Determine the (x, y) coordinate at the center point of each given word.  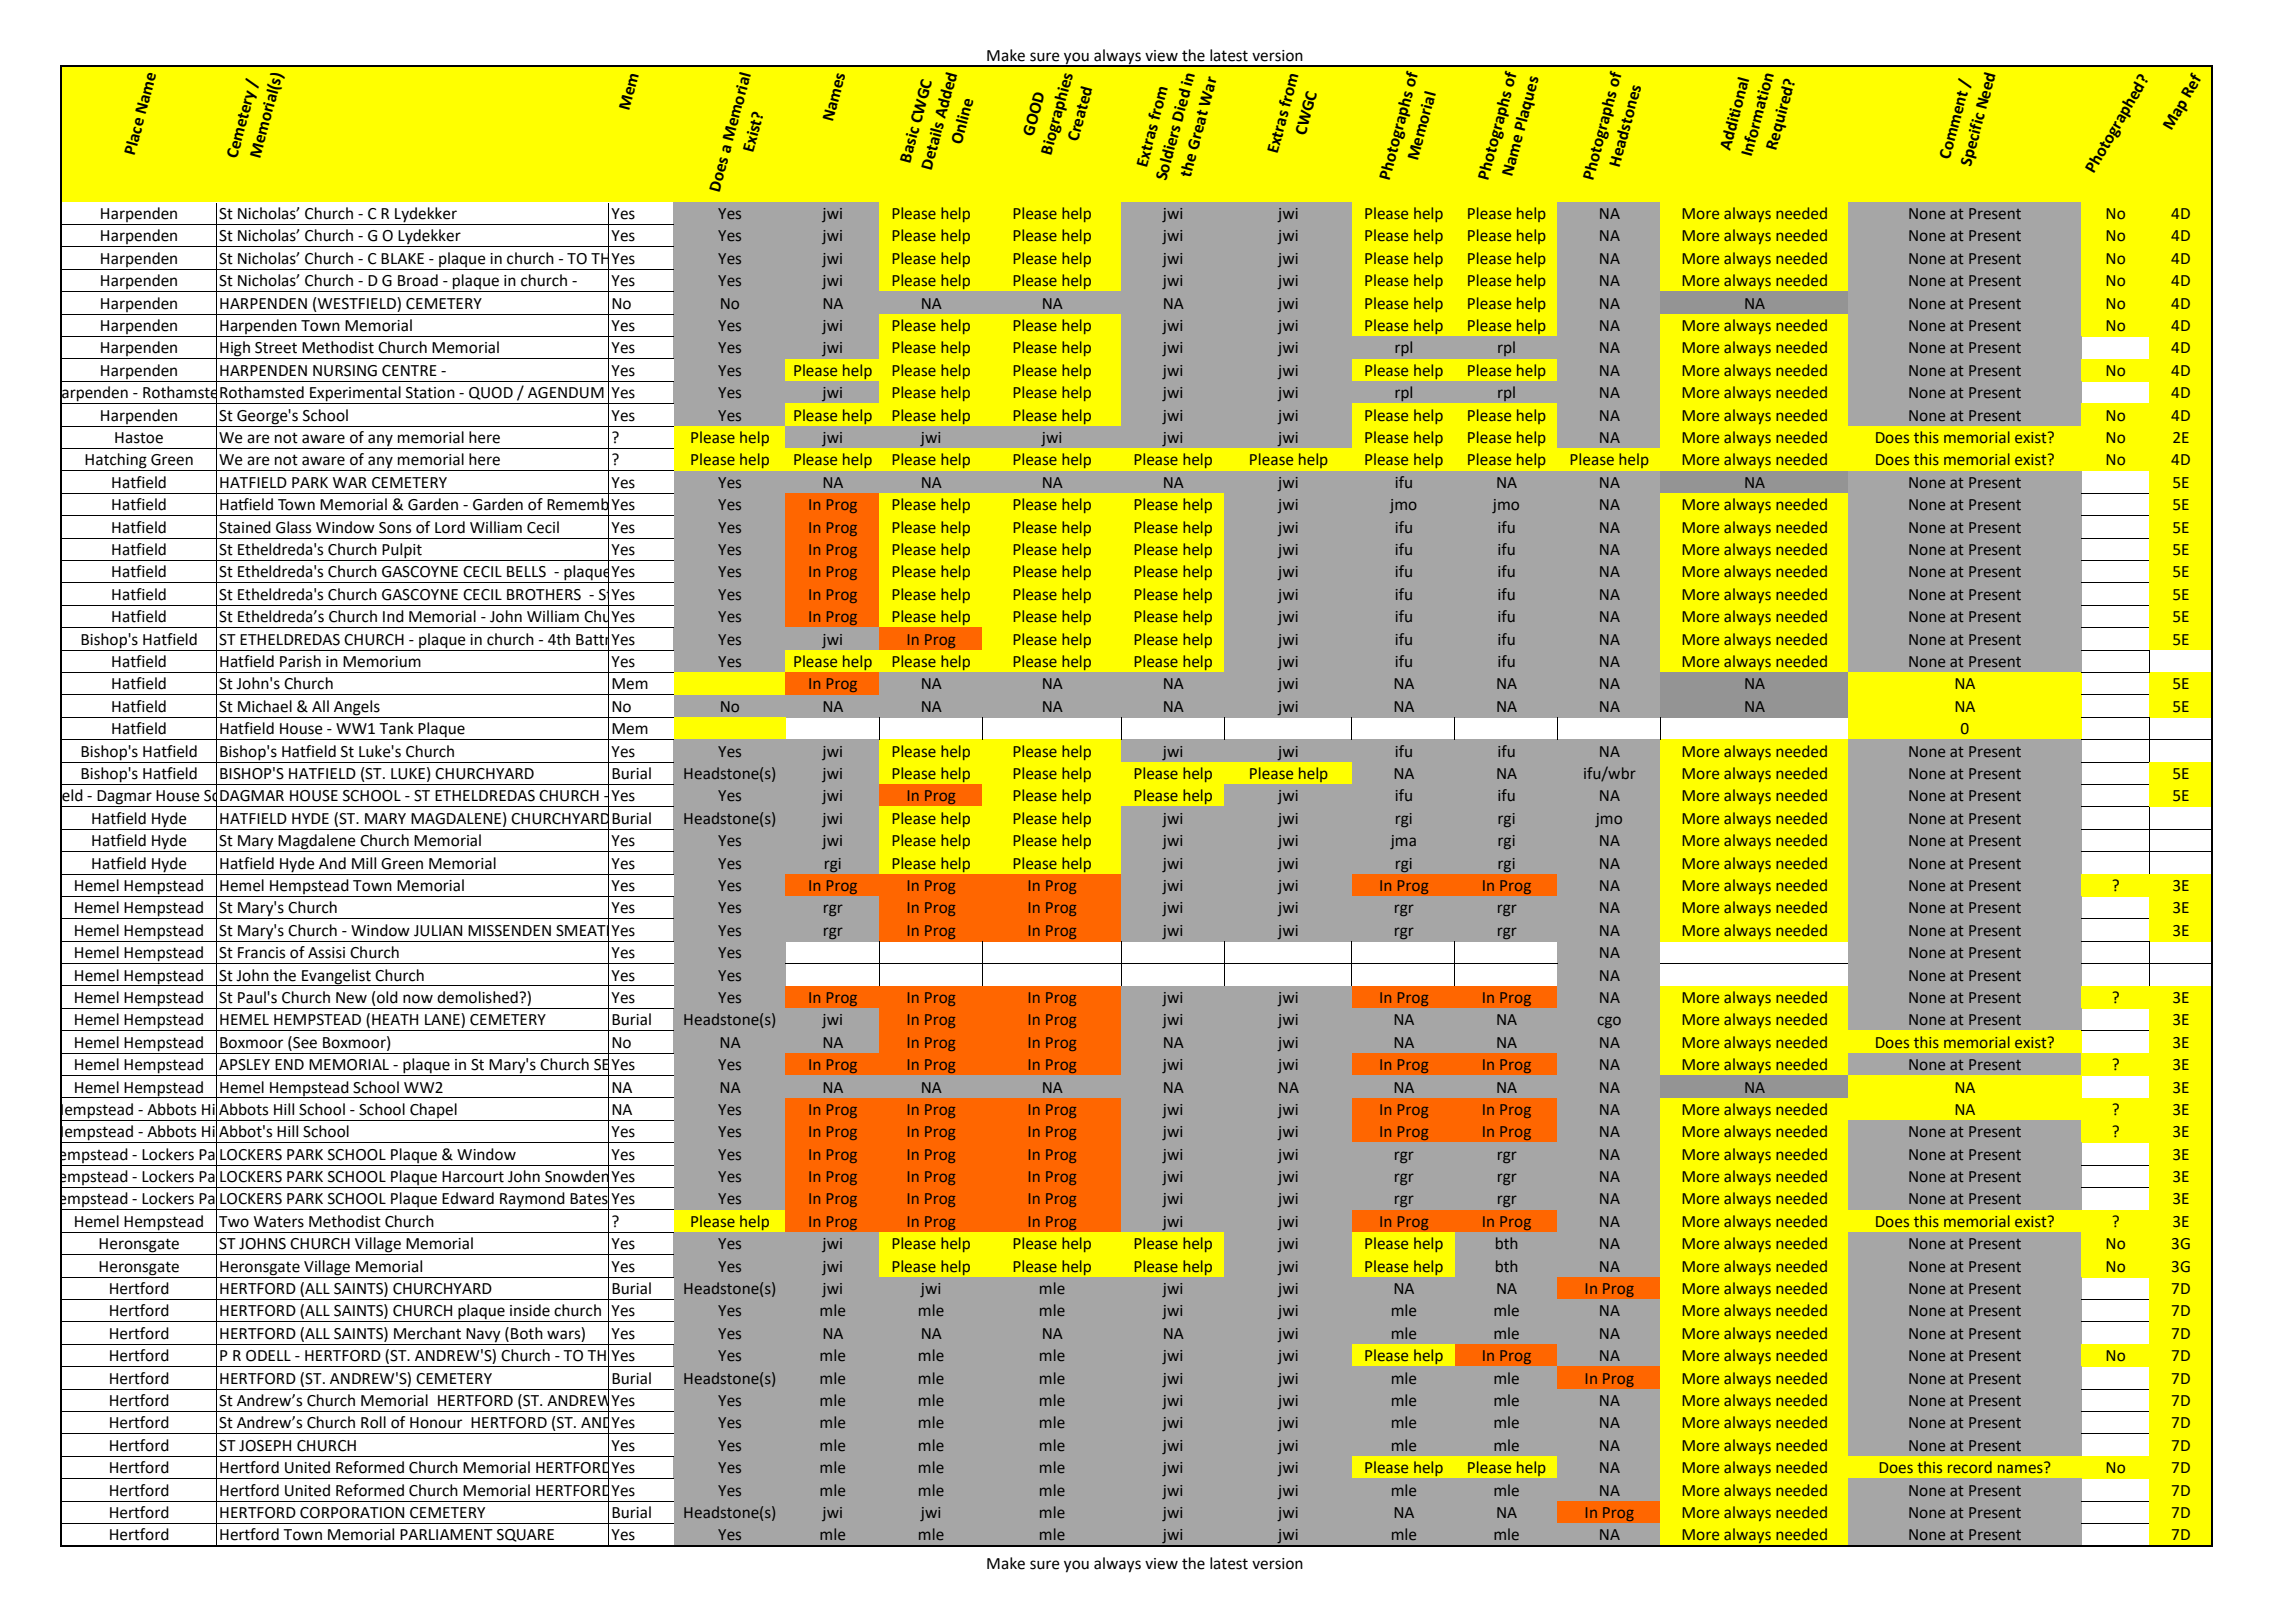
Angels (357, 708)
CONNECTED (1287, 1469)
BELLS (526, 572)
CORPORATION (352, 1513)
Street (276, 348)
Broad (418, 280)
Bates (589, 1199)
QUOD (491, 393)
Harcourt (473, 1177)
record (1970, 1467)
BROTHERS (544, 595)
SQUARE (525, 1535)
